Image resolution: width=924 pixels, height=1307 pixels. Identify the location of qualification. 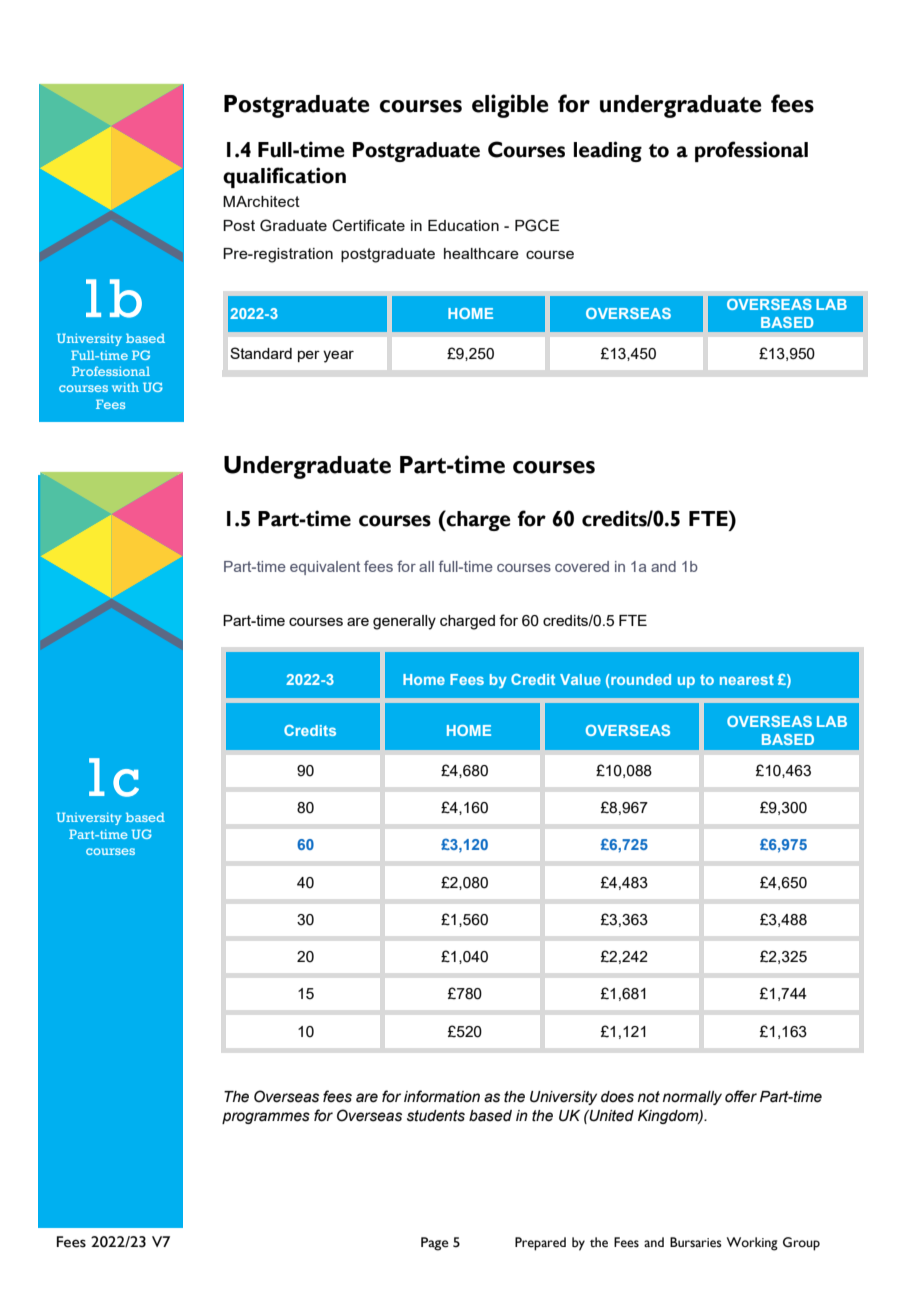
(284, 177).
